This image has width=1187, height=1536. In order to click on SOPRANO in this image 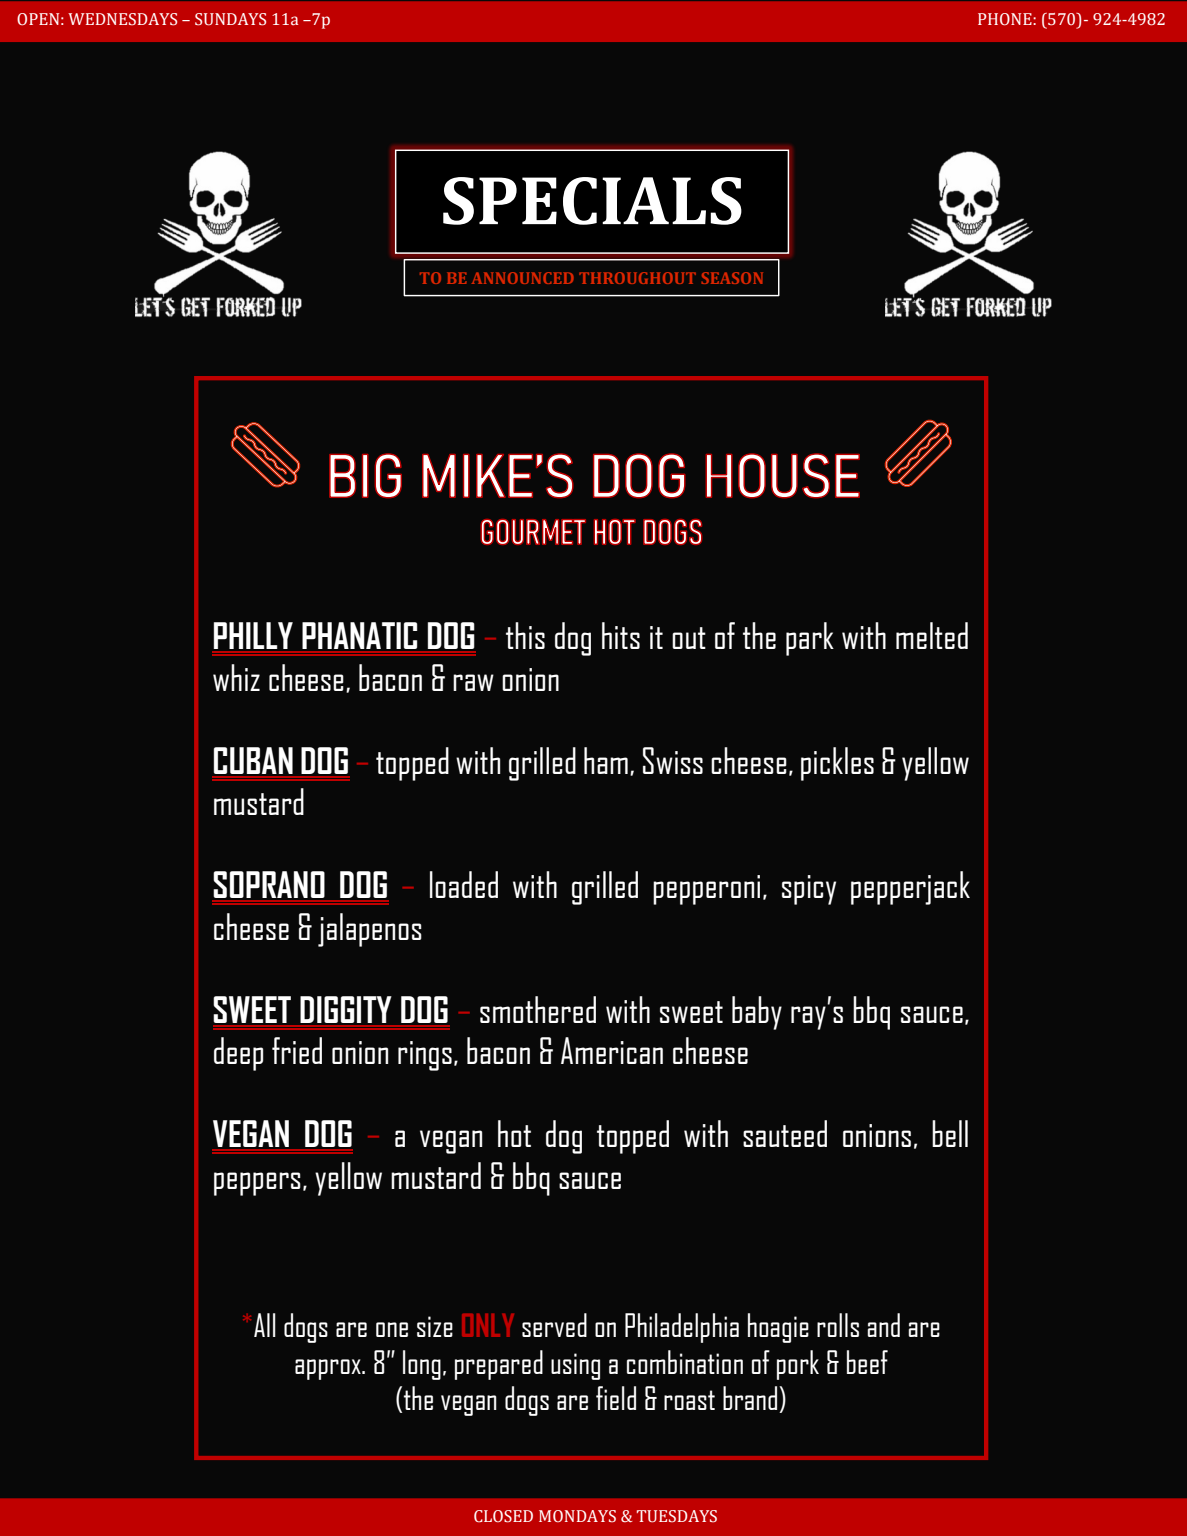, I will do `click(269, 886)`.
